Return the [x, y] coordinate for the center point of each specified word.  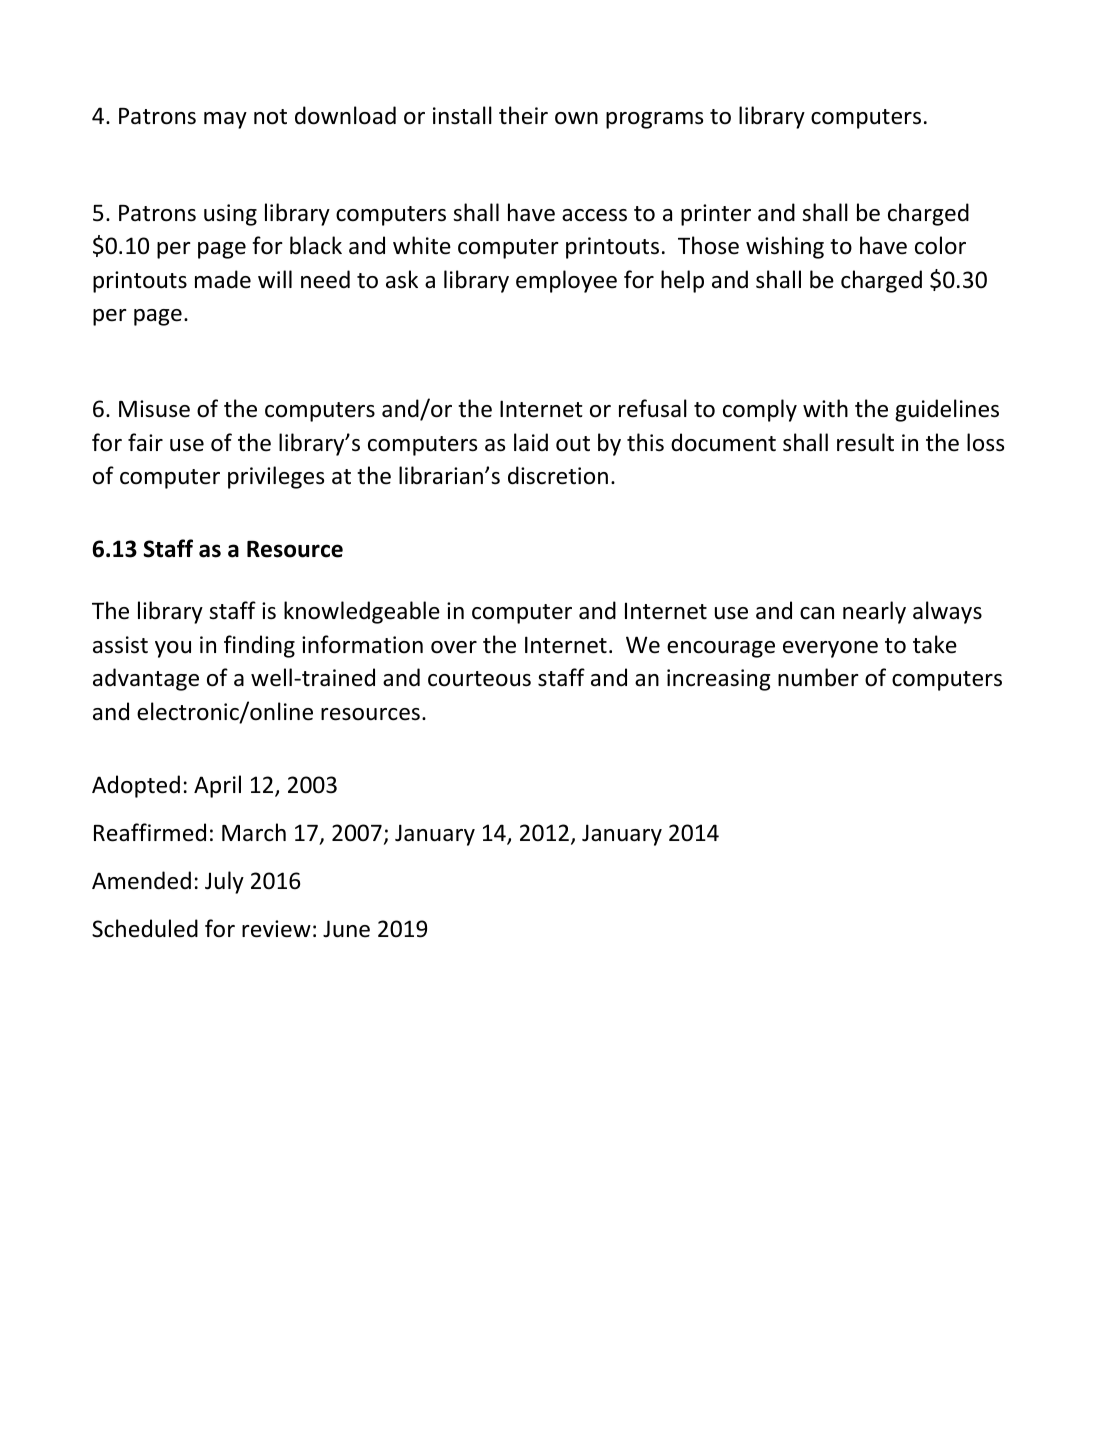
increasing [718, 680]
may [225, 120]
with [825, 408]
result [865, 442]
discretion [558, 475]
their [523, 115]
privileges [276, 477]
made [223, 279]
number [818, 677]
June [346, 929]
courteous [479, 679]
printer [716, 215]
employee [566, 281]
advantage [146, 679]
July [224, 882]
